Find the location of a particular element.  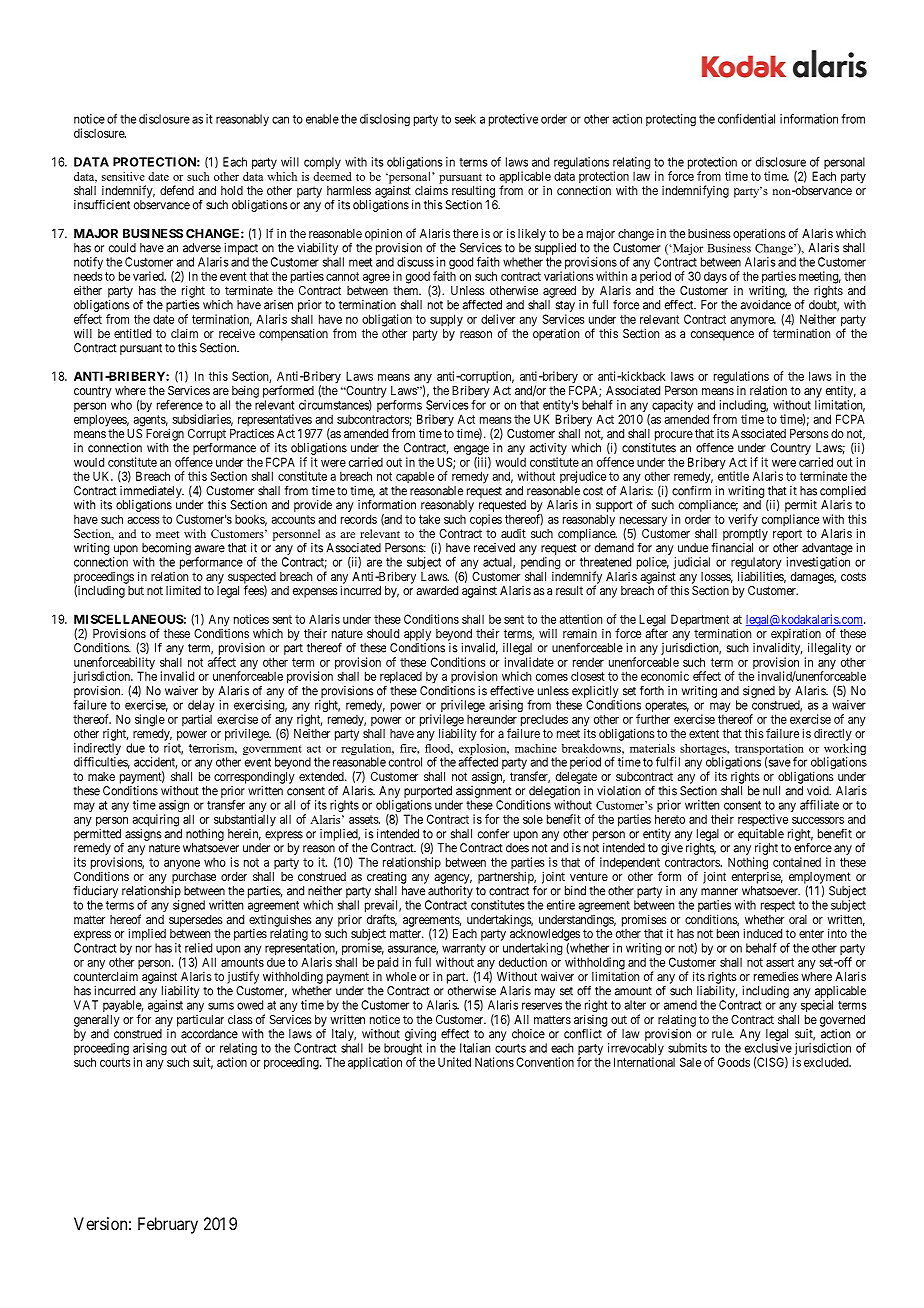

induced is located at coordinates (762, 933).
